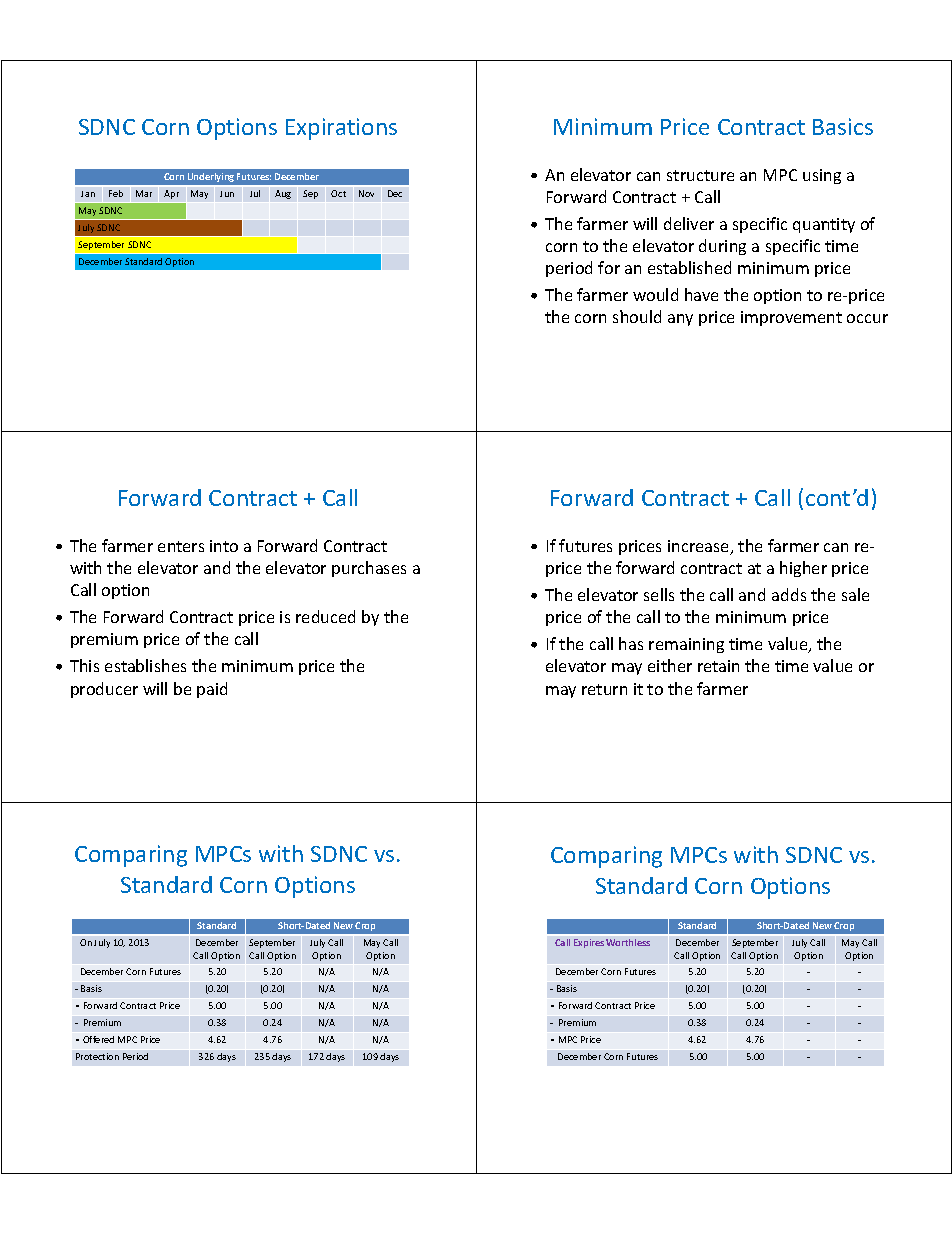 The height and width of the image is (1233, 952). I want to click on establishes, so click(145, 665).
